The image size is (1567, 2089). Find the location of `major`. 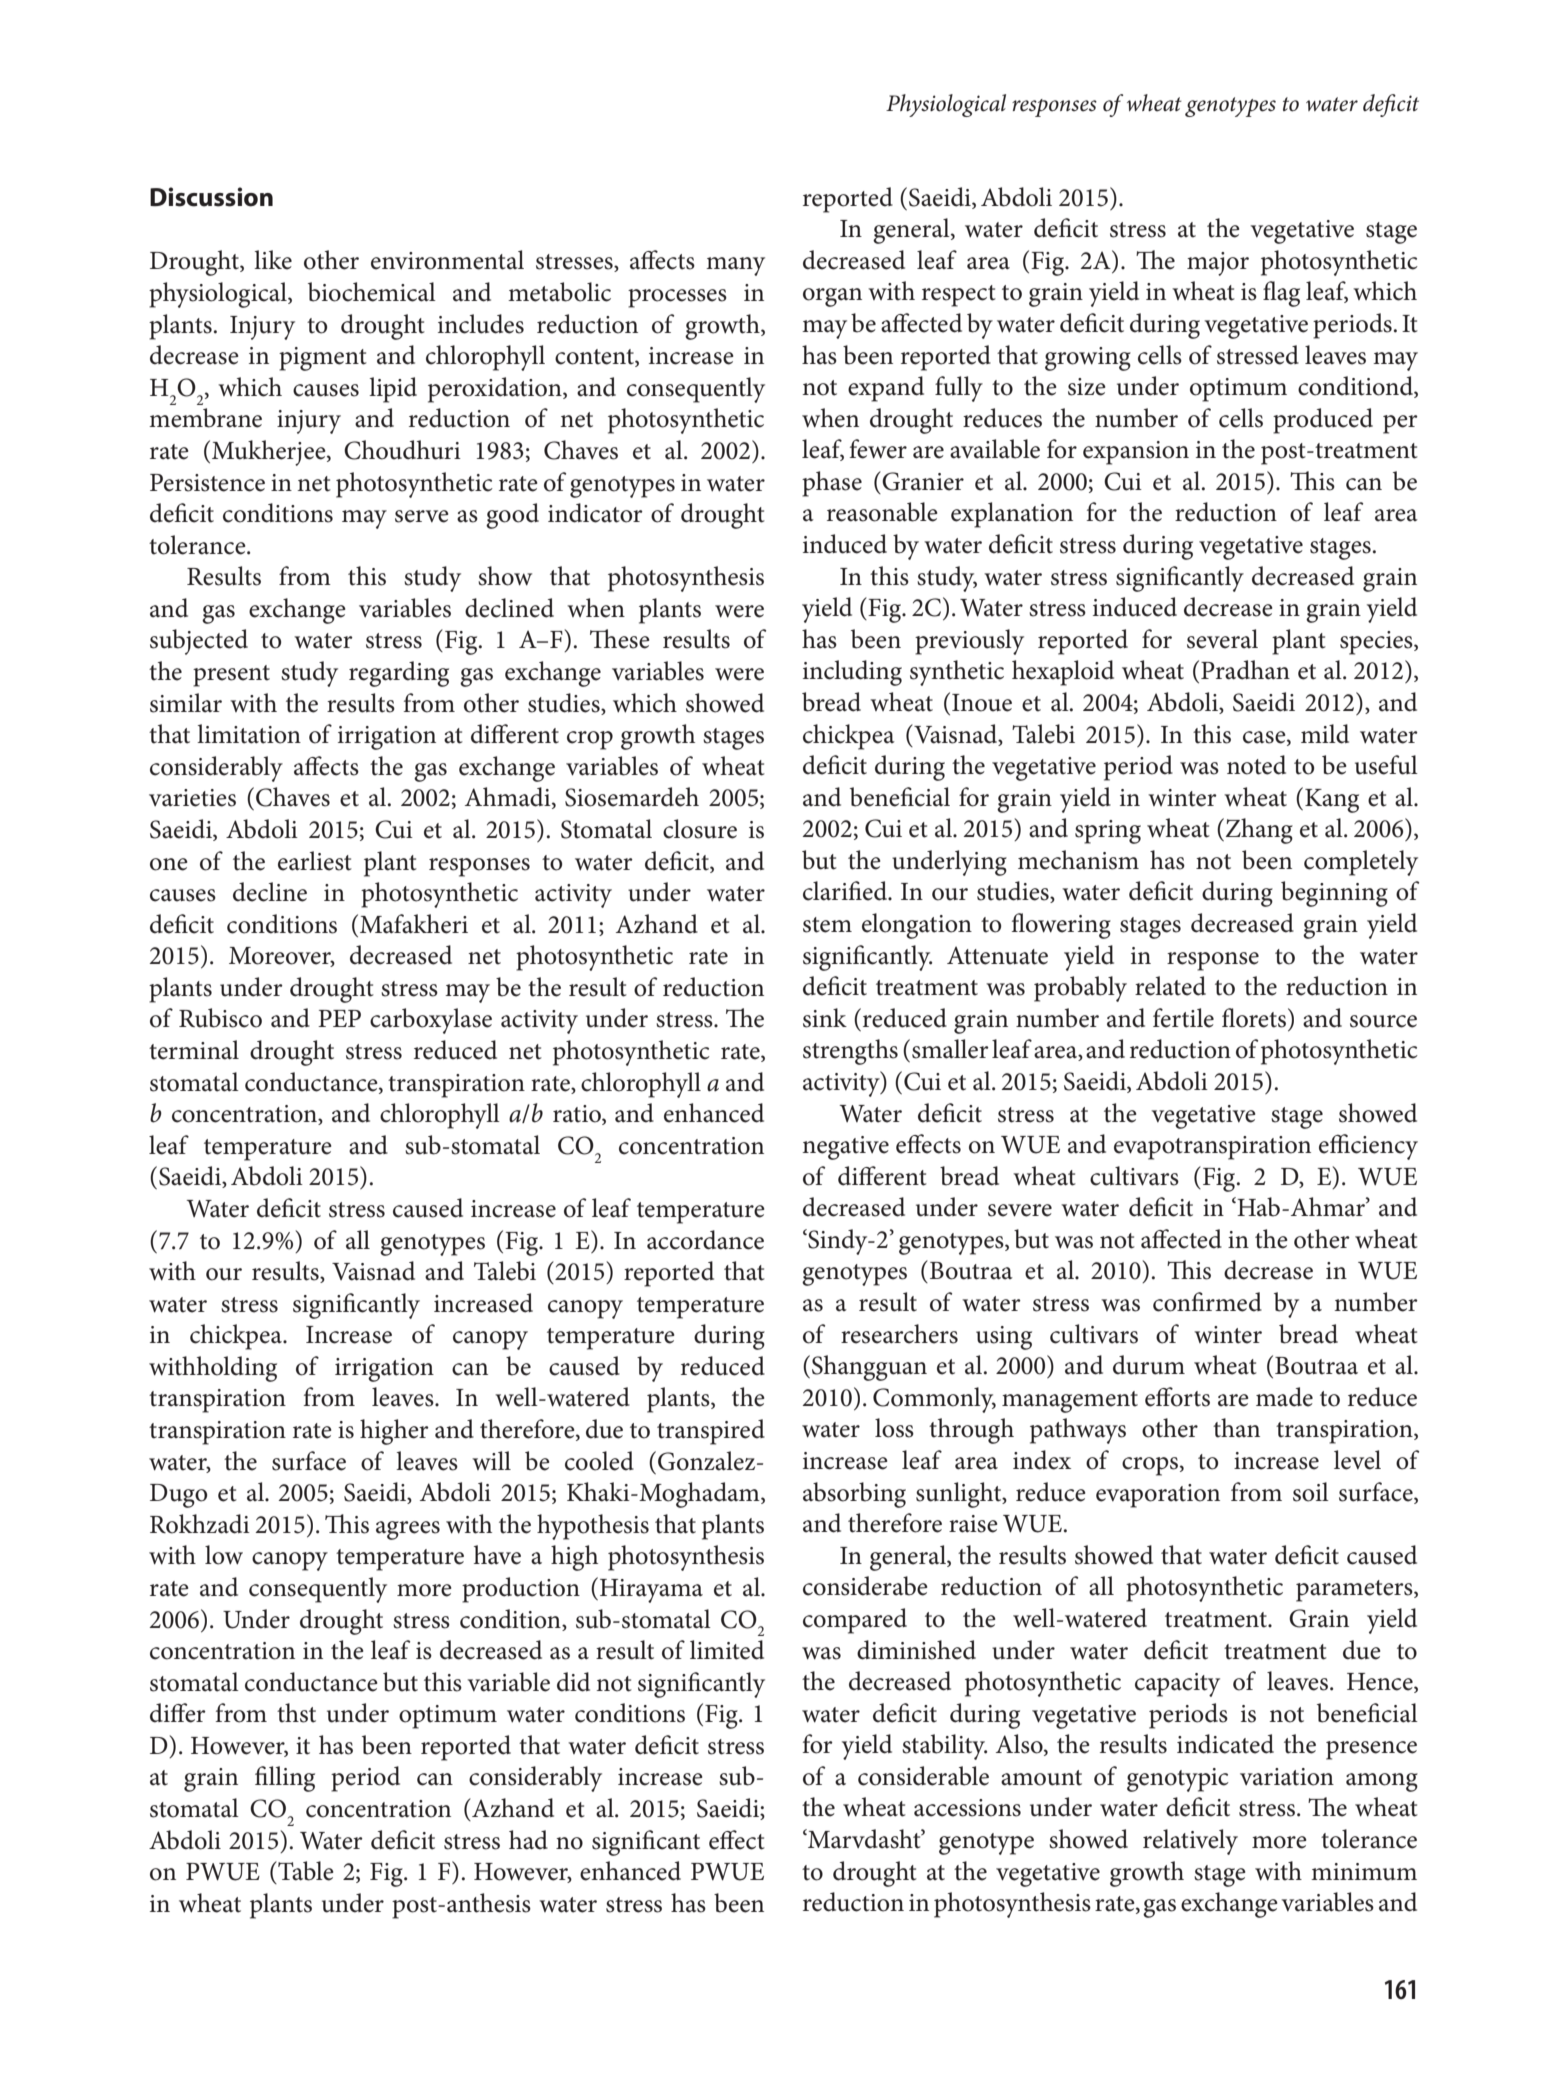

major is located at coordinates (1218, 264).
